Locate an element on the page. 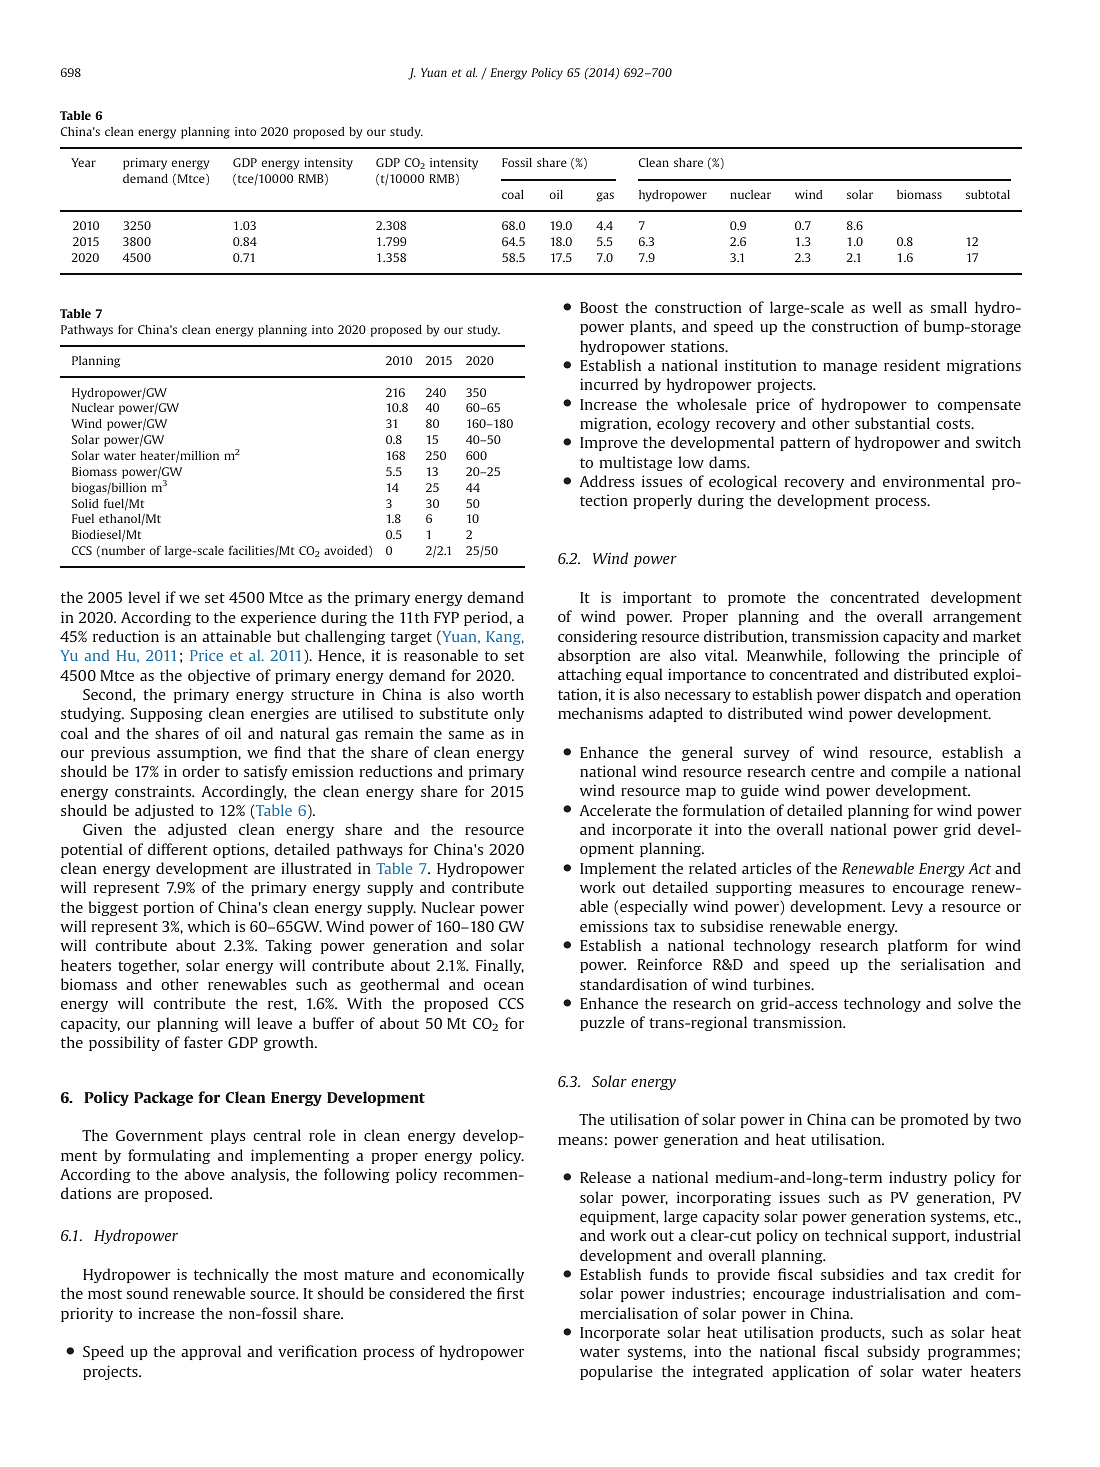 The width and height of the image is (1100, 1467). Boost is located at coordinates (599, 307).
